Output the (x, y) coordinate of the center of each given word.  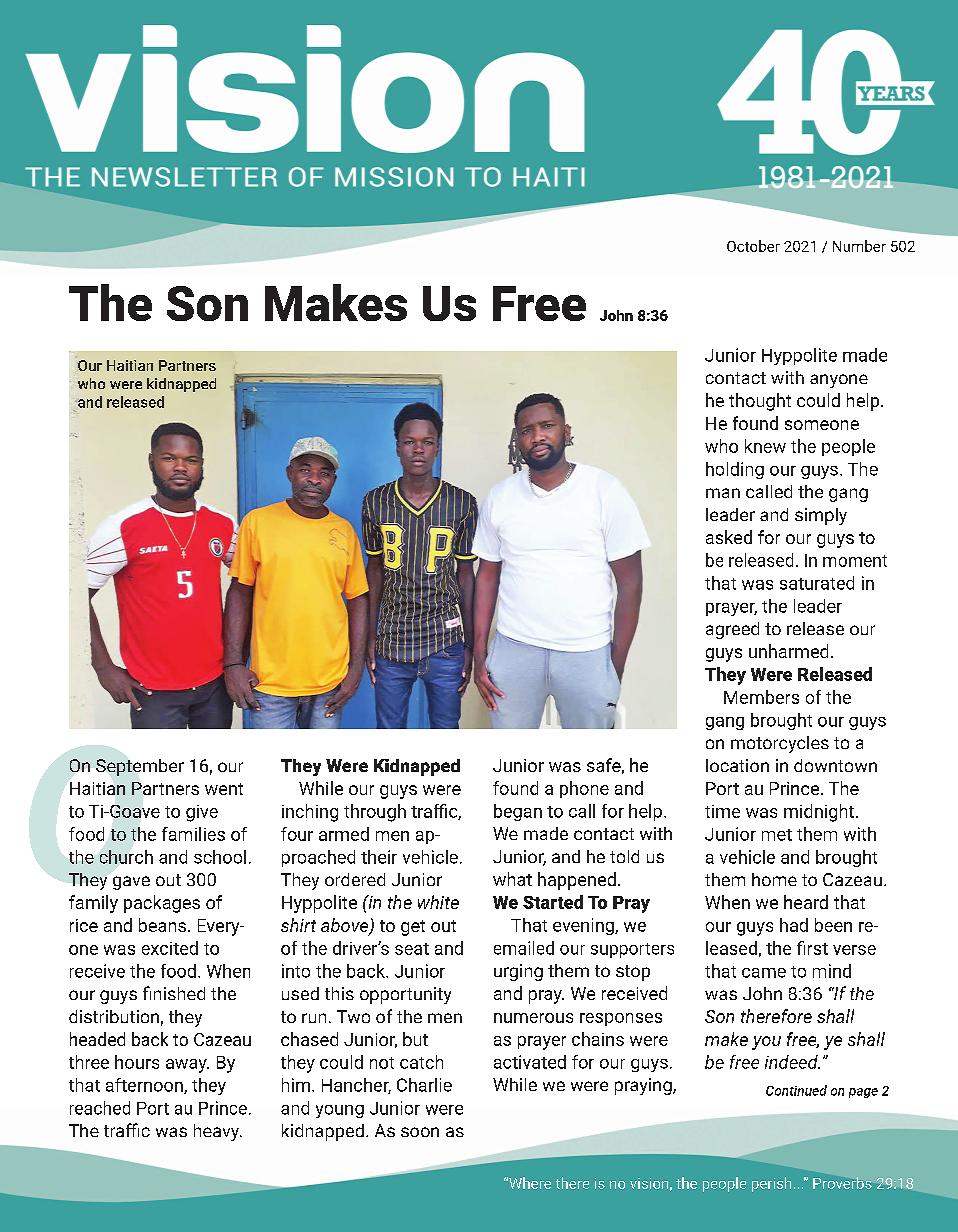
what (512, 879)
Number (859, 246)
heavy (218, 1132)
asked (729, 537)
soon (420, 1132)
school (220, 857)
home (774, 879)
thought (760, 402)
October (753, 246)
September (140, 767)
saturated (817, 583)
